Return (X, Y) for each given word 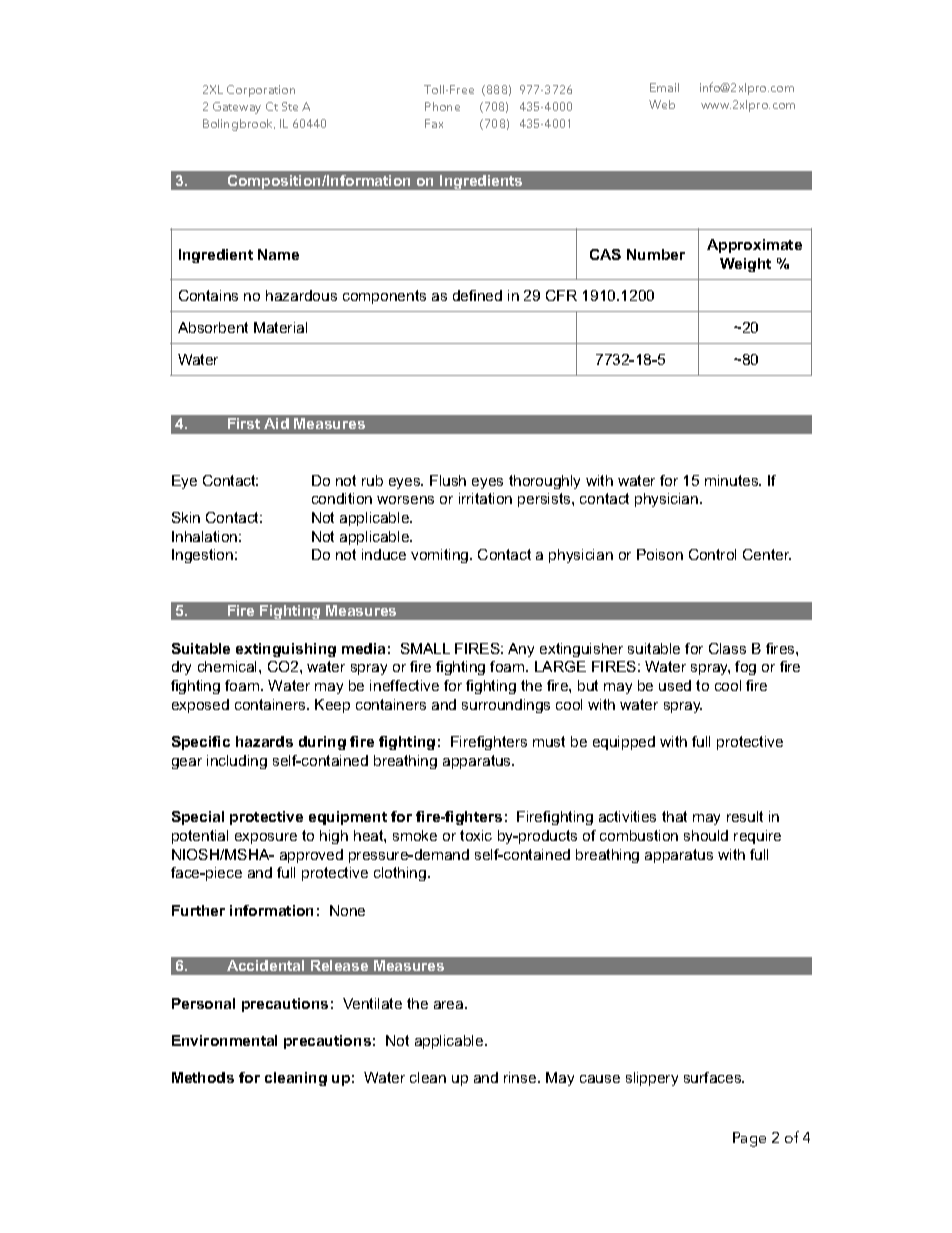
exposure (266, 838)
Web (662, 104)
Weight (745, 265)
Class (727, 648)
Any (521, 650)
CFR (561, 295)
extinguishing (286, 650)
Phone (442, 106)
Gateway (237, 108)
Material (280, 327)
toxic (476, 835)
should (706, 835)
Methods (203, 1077)
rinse (521, 1077)
